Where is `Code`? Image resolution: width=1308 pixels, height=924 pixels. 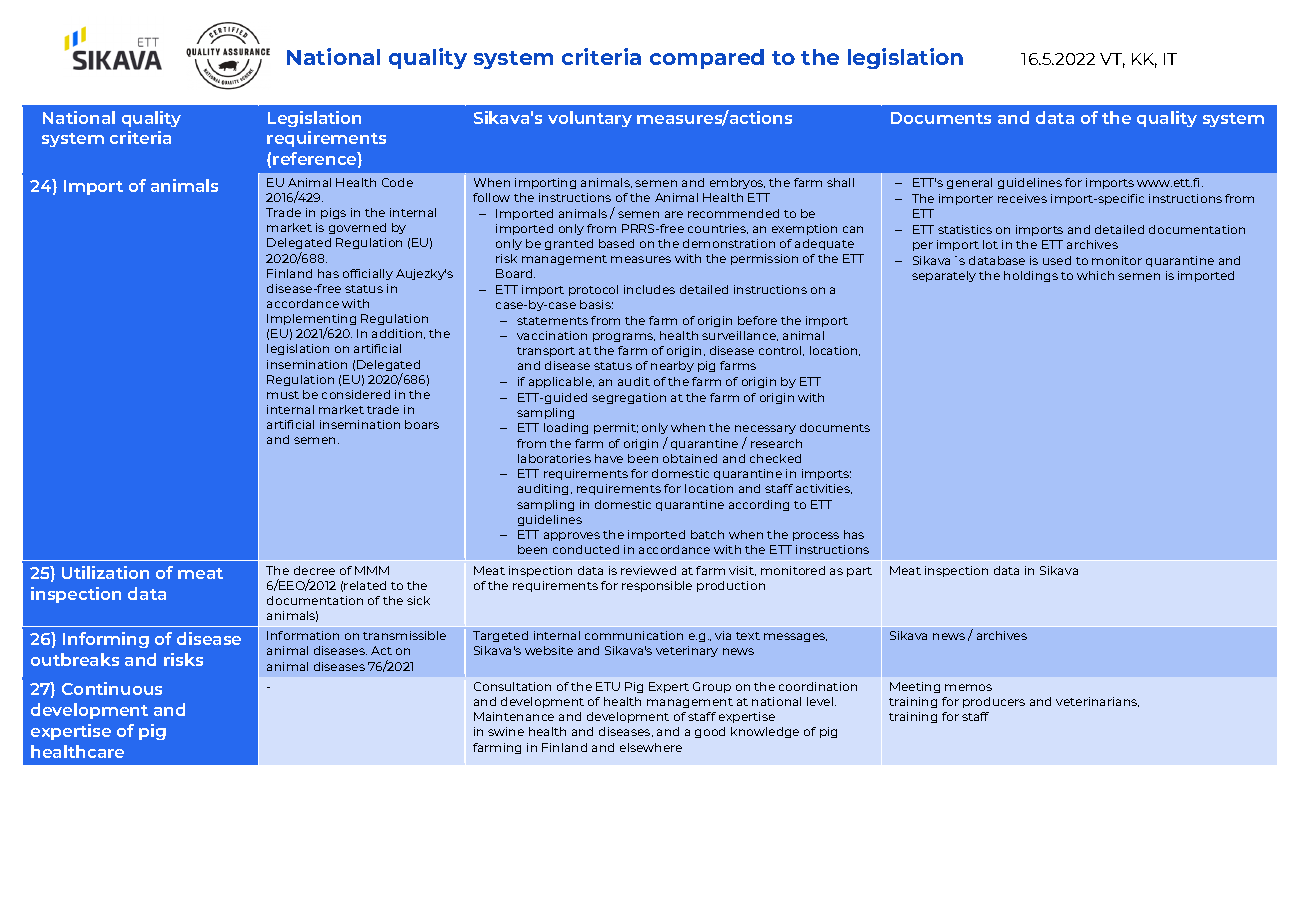 Code is located at coordinates (397, 182).
